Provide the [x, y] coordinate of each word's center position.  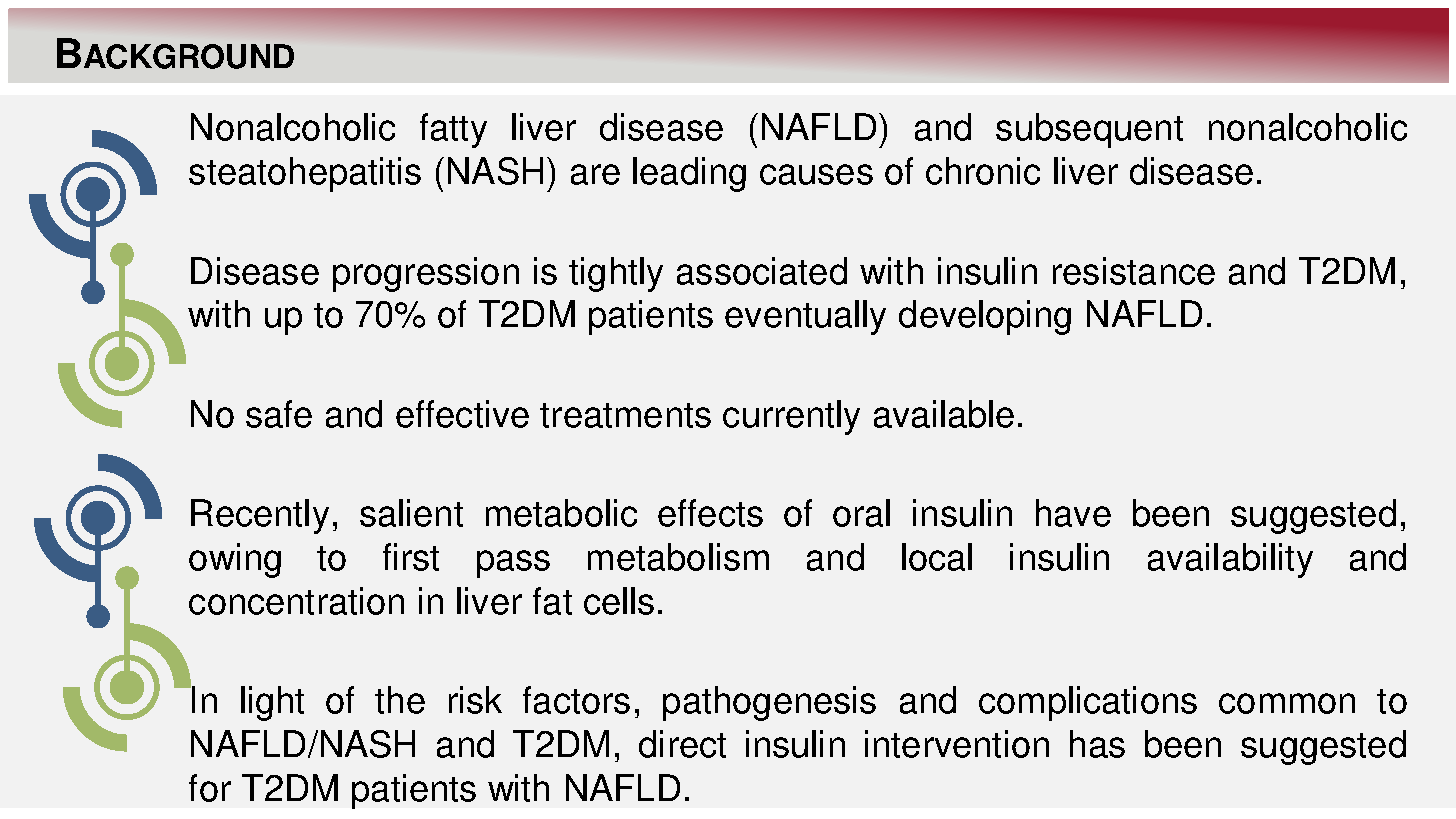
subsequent [1089, 130]
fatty [453, 130]
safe [279, 414]
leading [689, 174]
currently [791, 417]
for [210, 788]
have [1073, 513]
